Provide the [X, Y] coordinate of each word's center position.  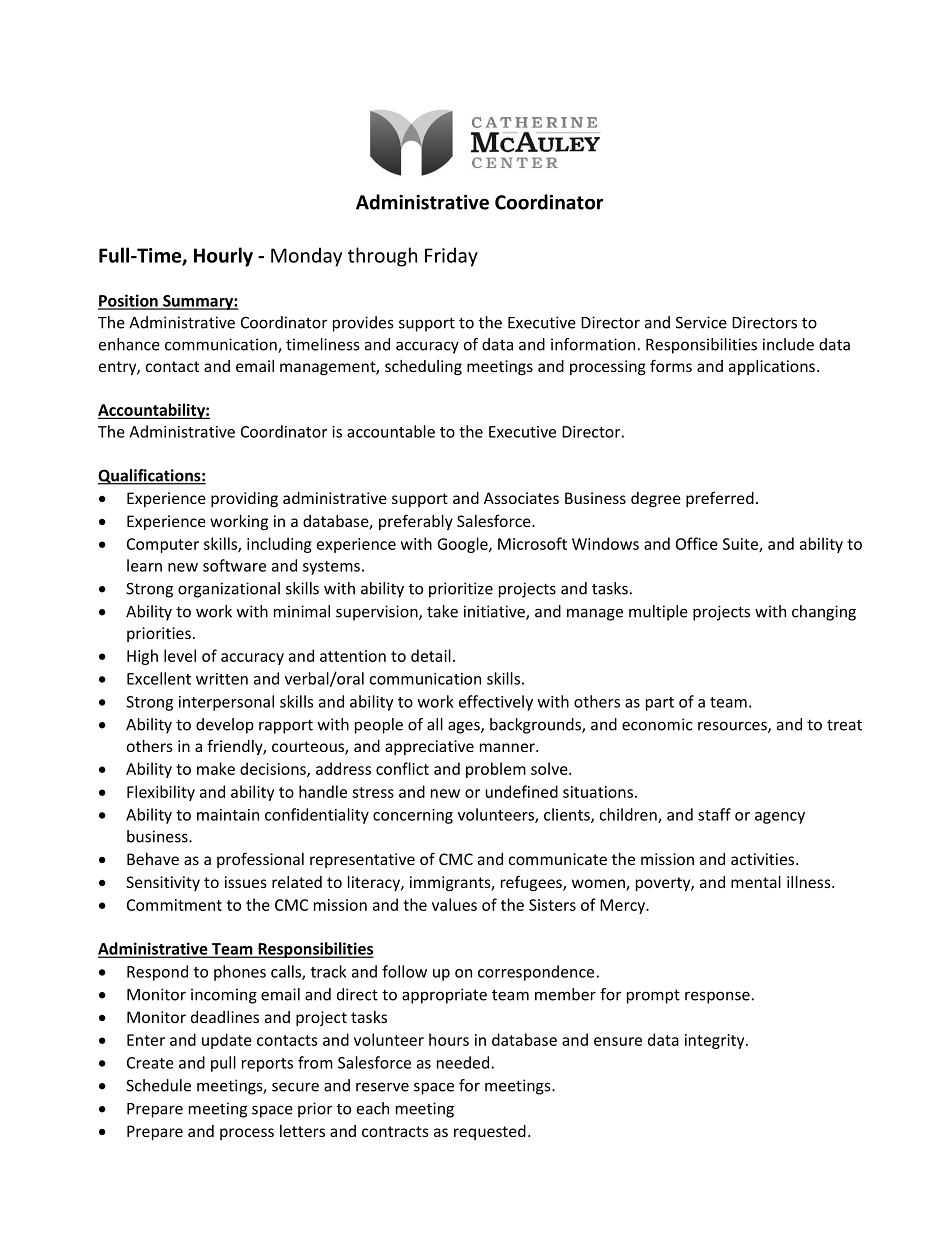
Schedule [158, 1085]
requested [490, 1132]
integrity [716, 1041]
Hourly [223, 257]
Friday [451, 257]
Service [701, 322]
